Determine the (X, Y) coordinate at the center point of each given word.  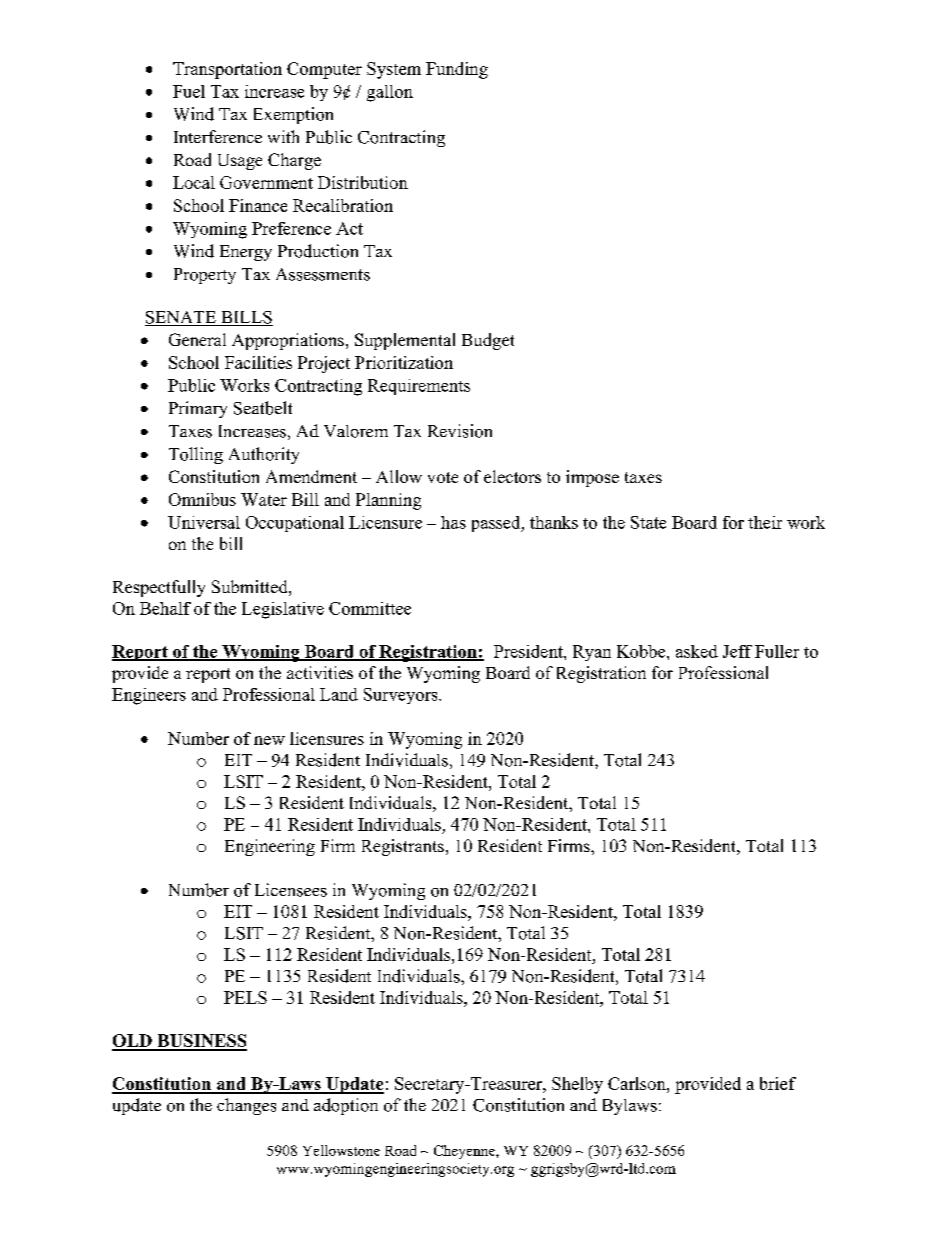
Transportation (227, 70)
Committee (370, 608)
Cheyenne (465, 1152)
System (394, 70)
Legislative (283, 610)
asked (697, 651)
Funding (457, 70)
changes (246, 1106)
